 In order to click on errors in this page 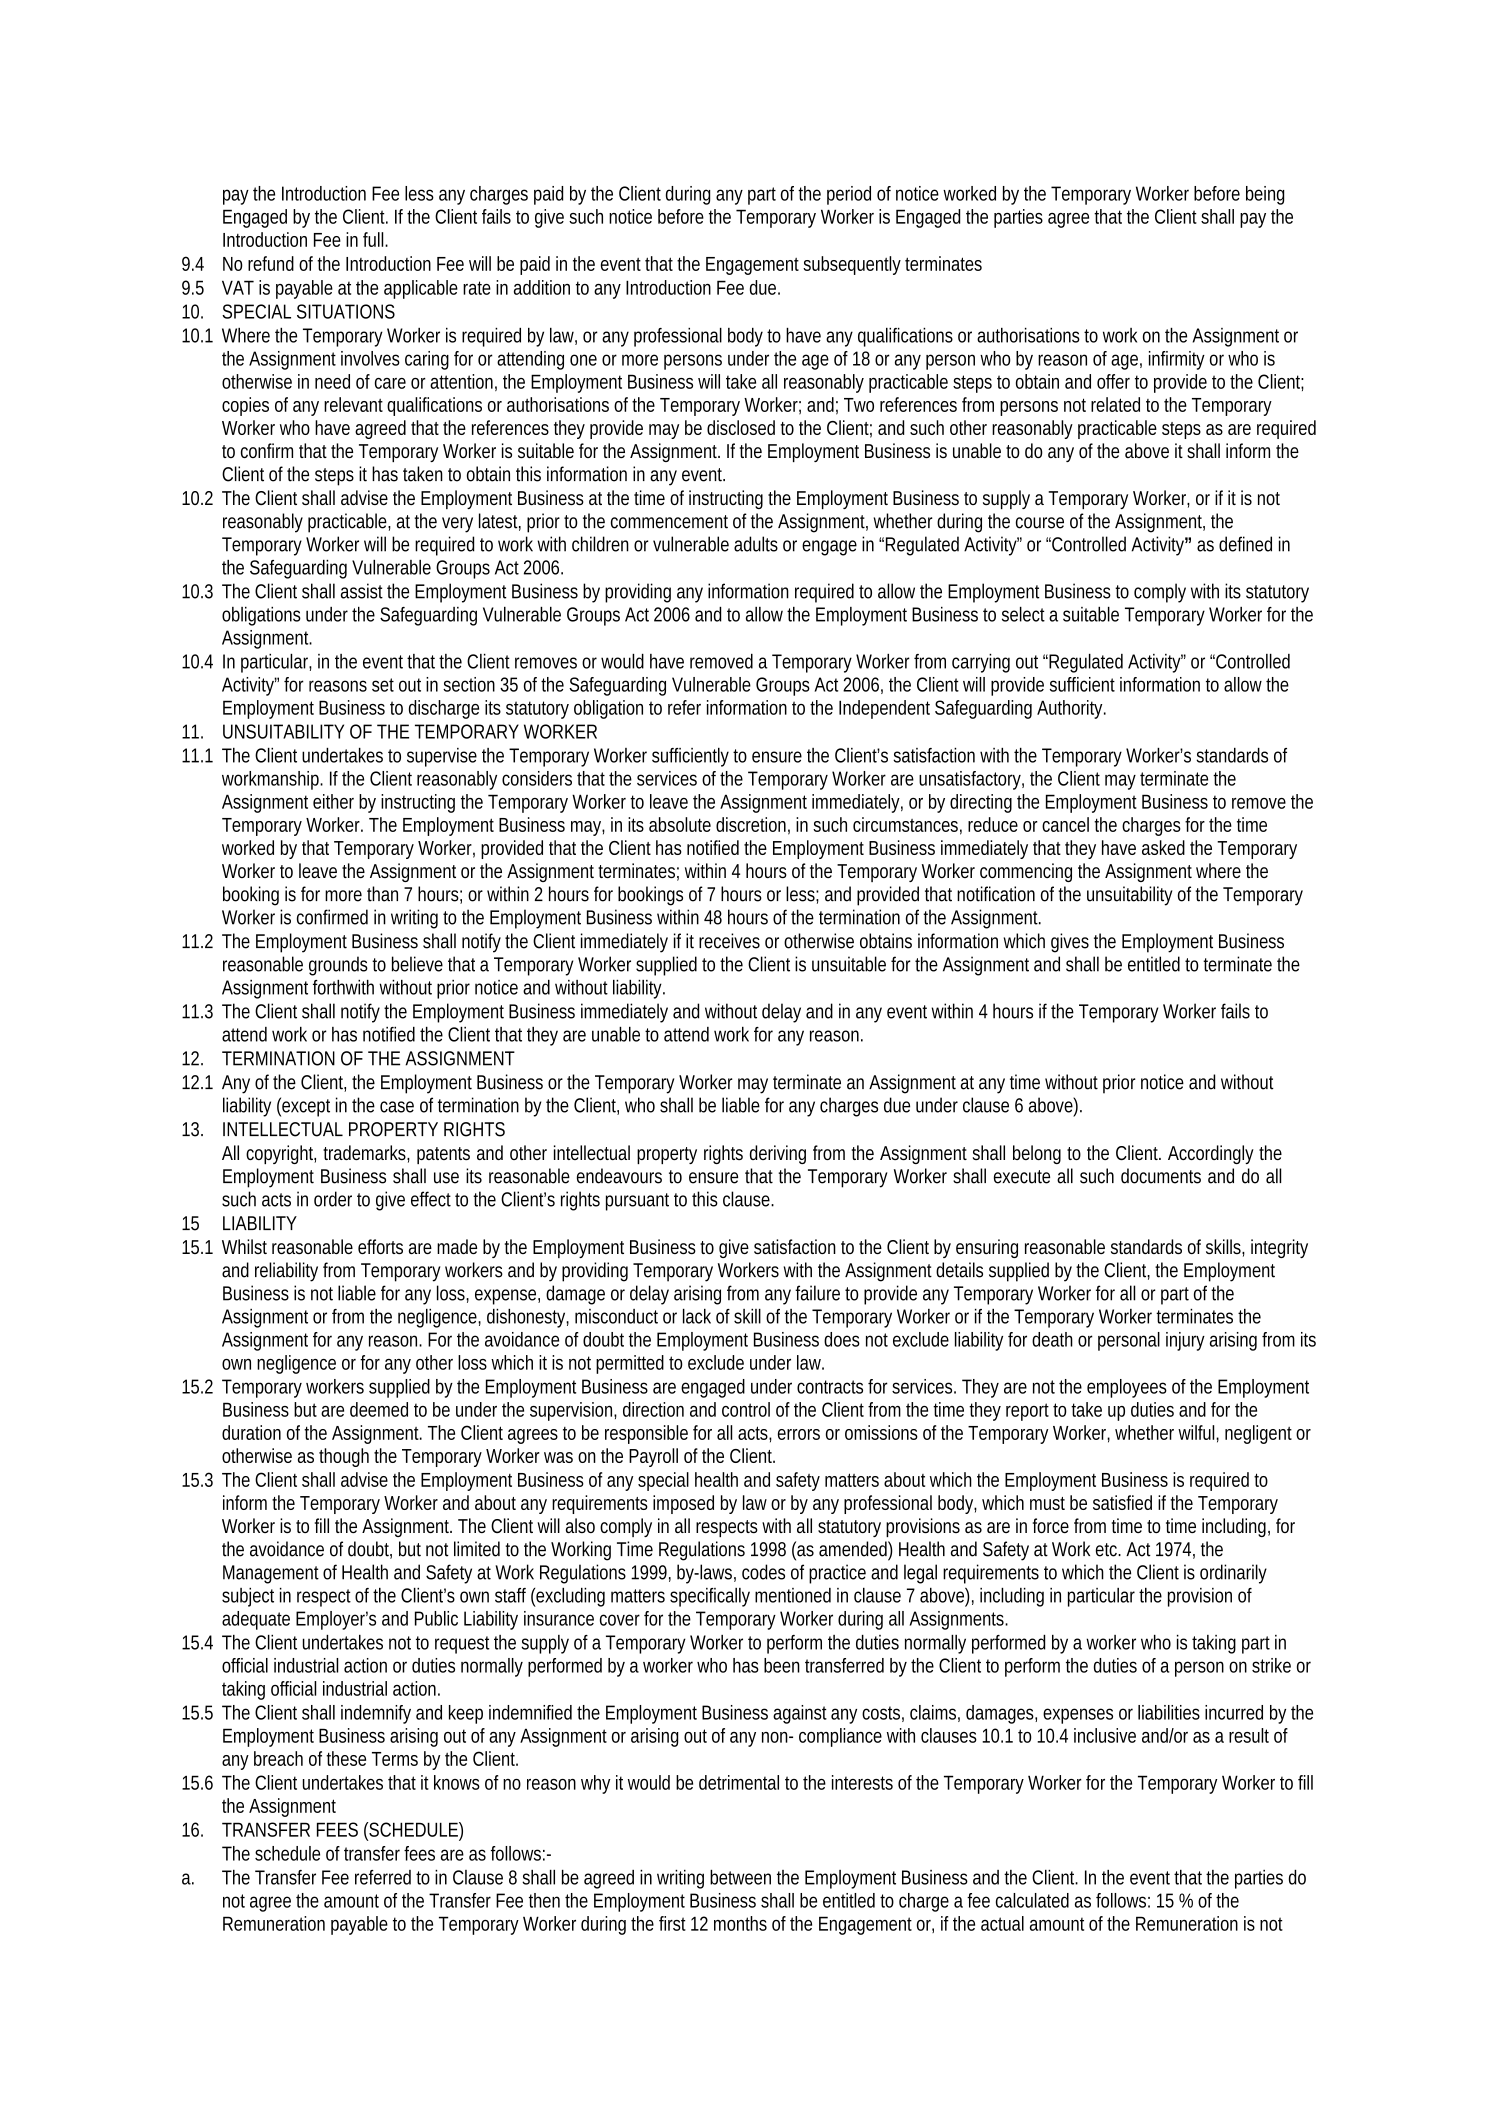, I will do `click(799, 1434)`.
